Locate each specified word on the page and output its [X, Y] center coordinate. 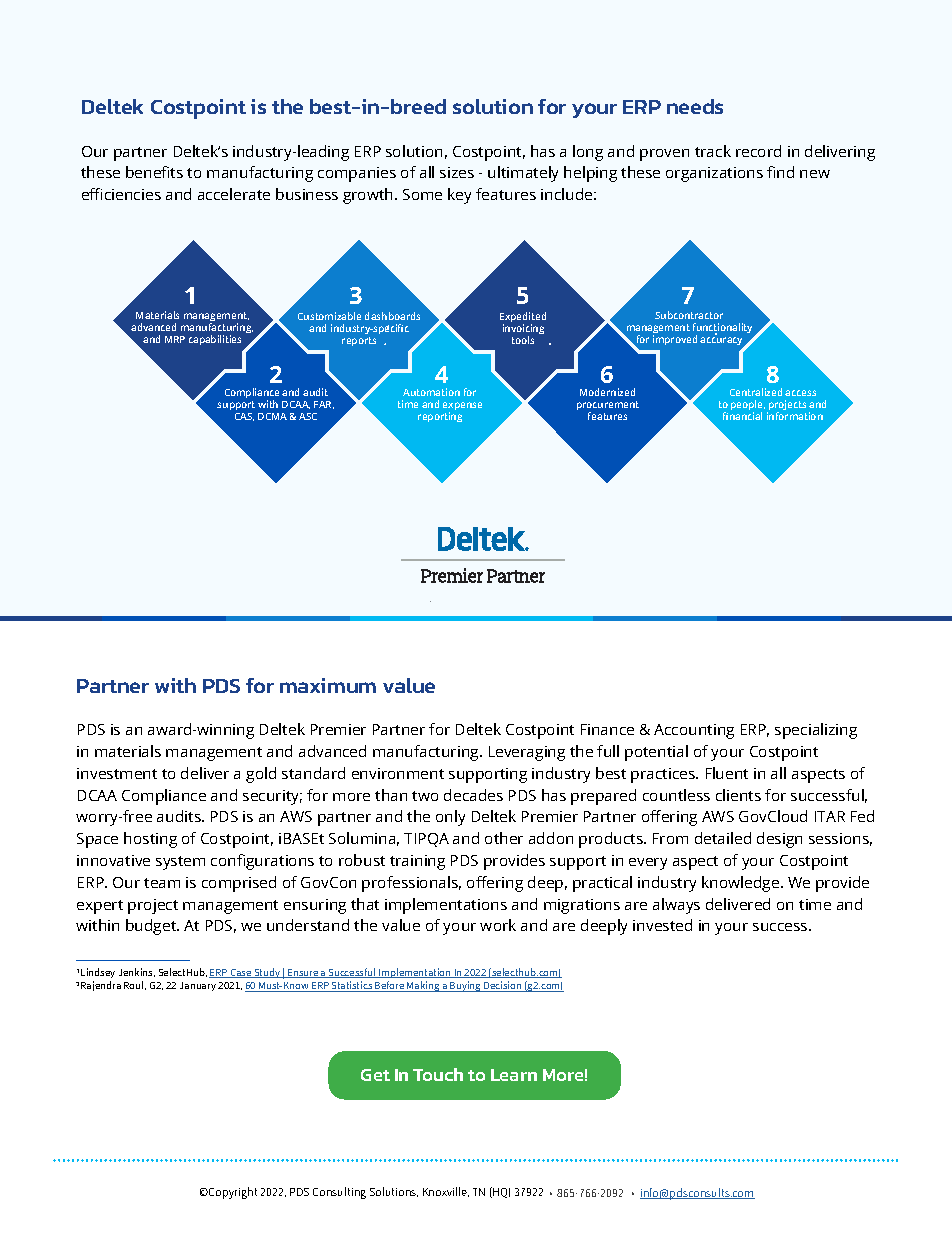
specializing [816, 731]
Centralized [756, 392]
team [162, 883]
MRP [175, 339]
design [779, 840]
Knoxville [446, 1192]
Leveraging [527, 753]
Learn [514, 1075]
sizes [457, 172]
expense [462, 408]
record [758, 151]
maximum [328, 685]
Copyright [232, 1193]
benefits [154, 172]
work [498, 925]
